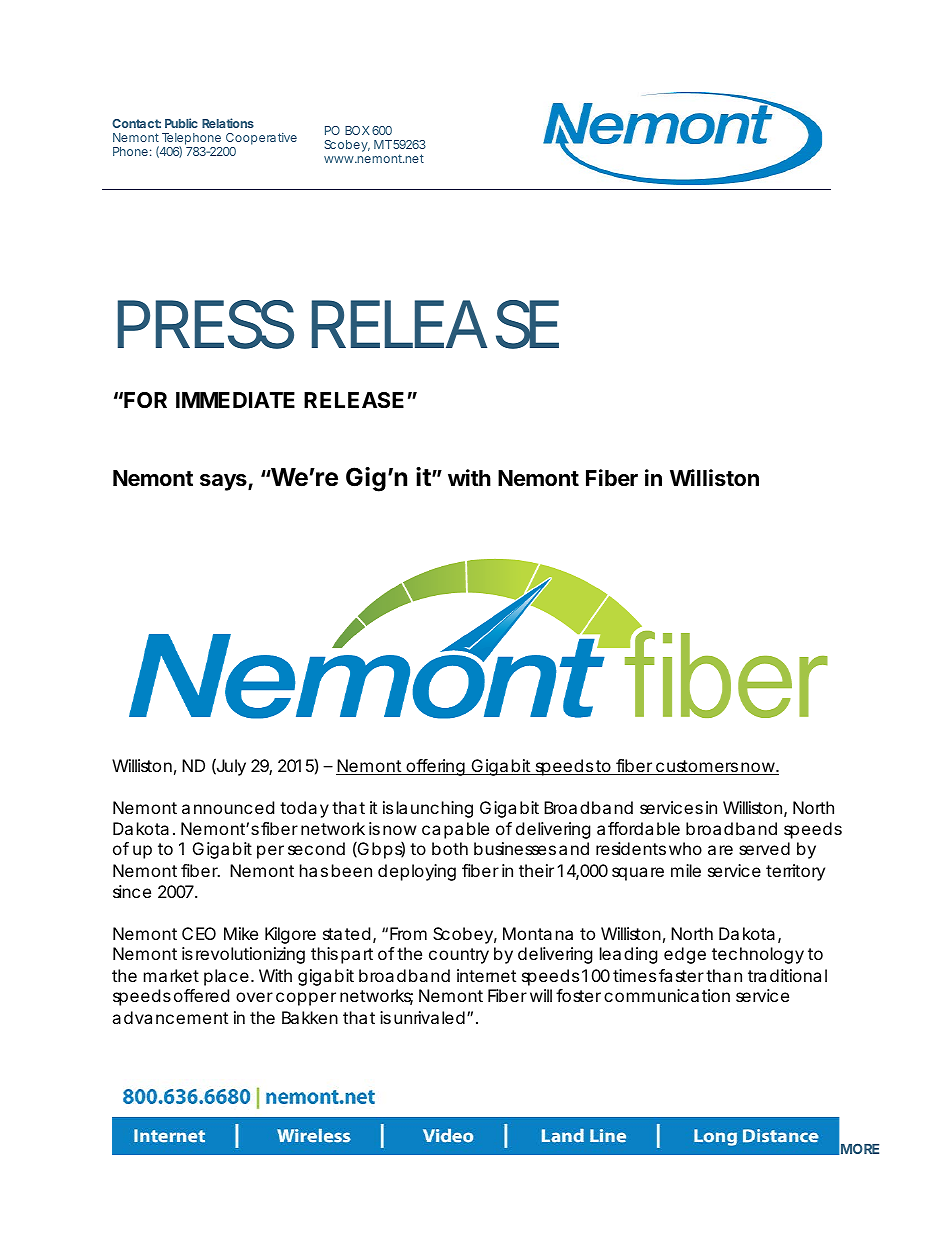 This screenshot has height=1233, width=952. Describe the element at coordinates (357, 130) in the screenshot. I see `BOX` at that location.
